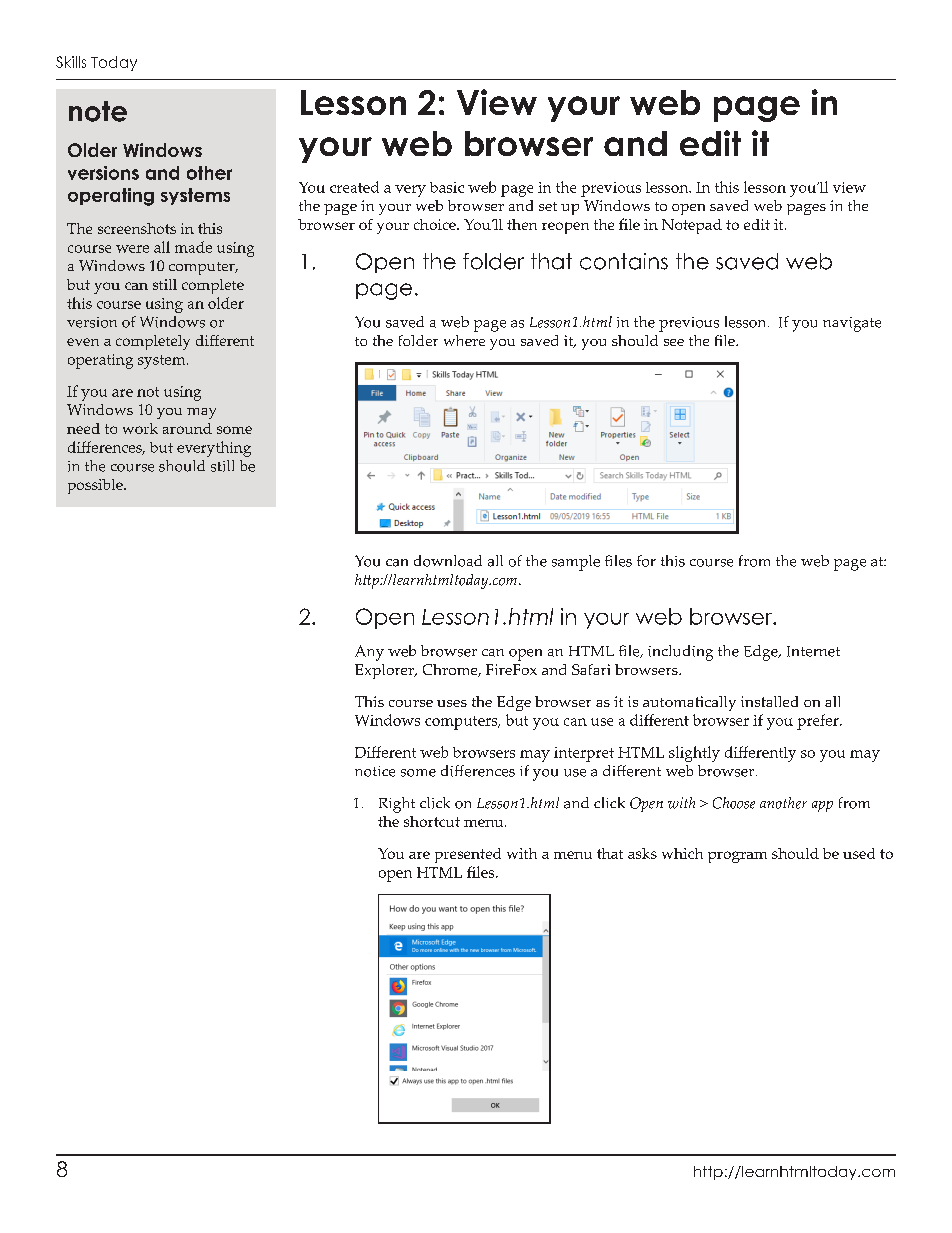  Describe the element at coordinates (737, 857) in the screenshot. I see `program` at that location.
